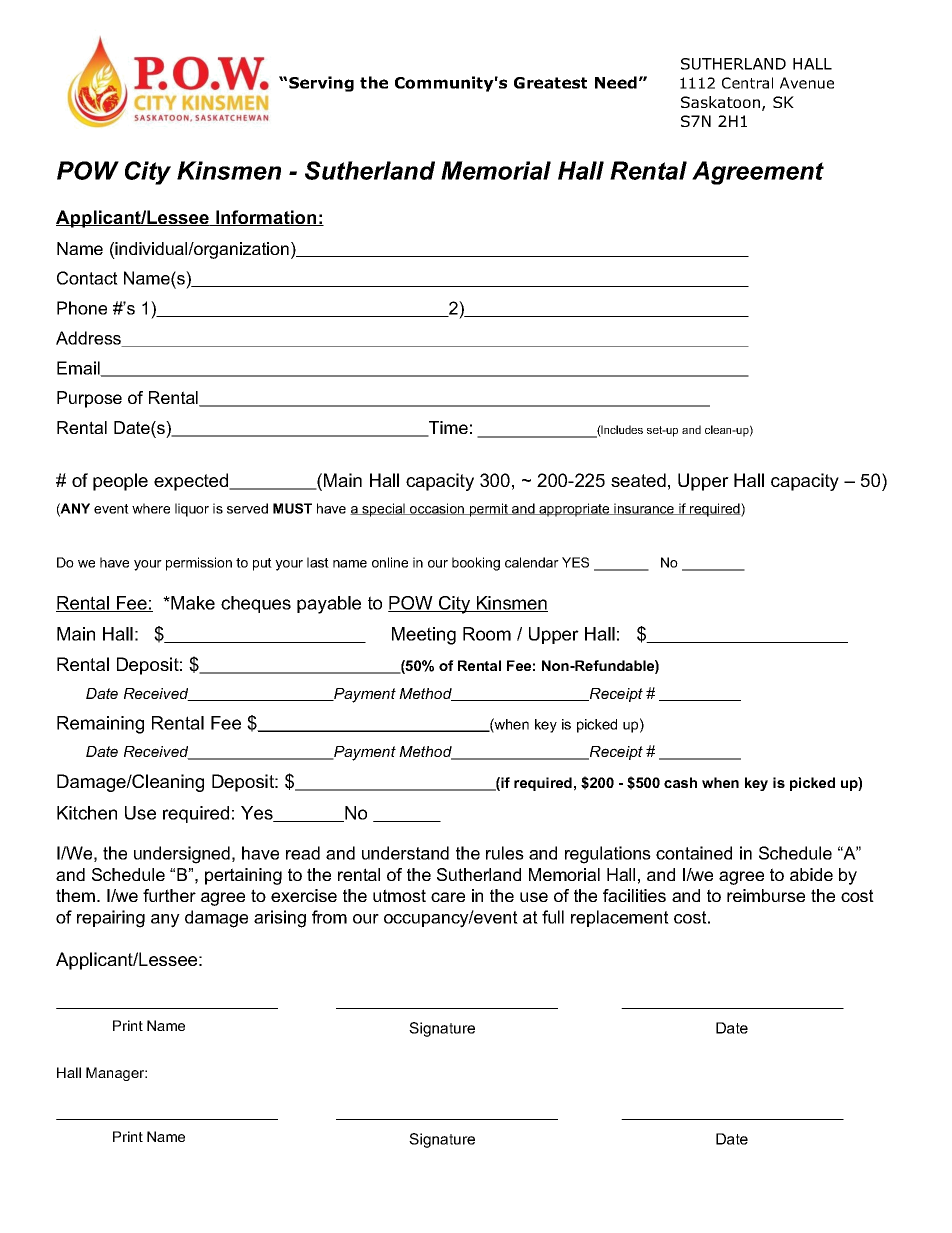  Describe the element at coordinates (747, 83) in the screenshot. I see `Central` at that location.
